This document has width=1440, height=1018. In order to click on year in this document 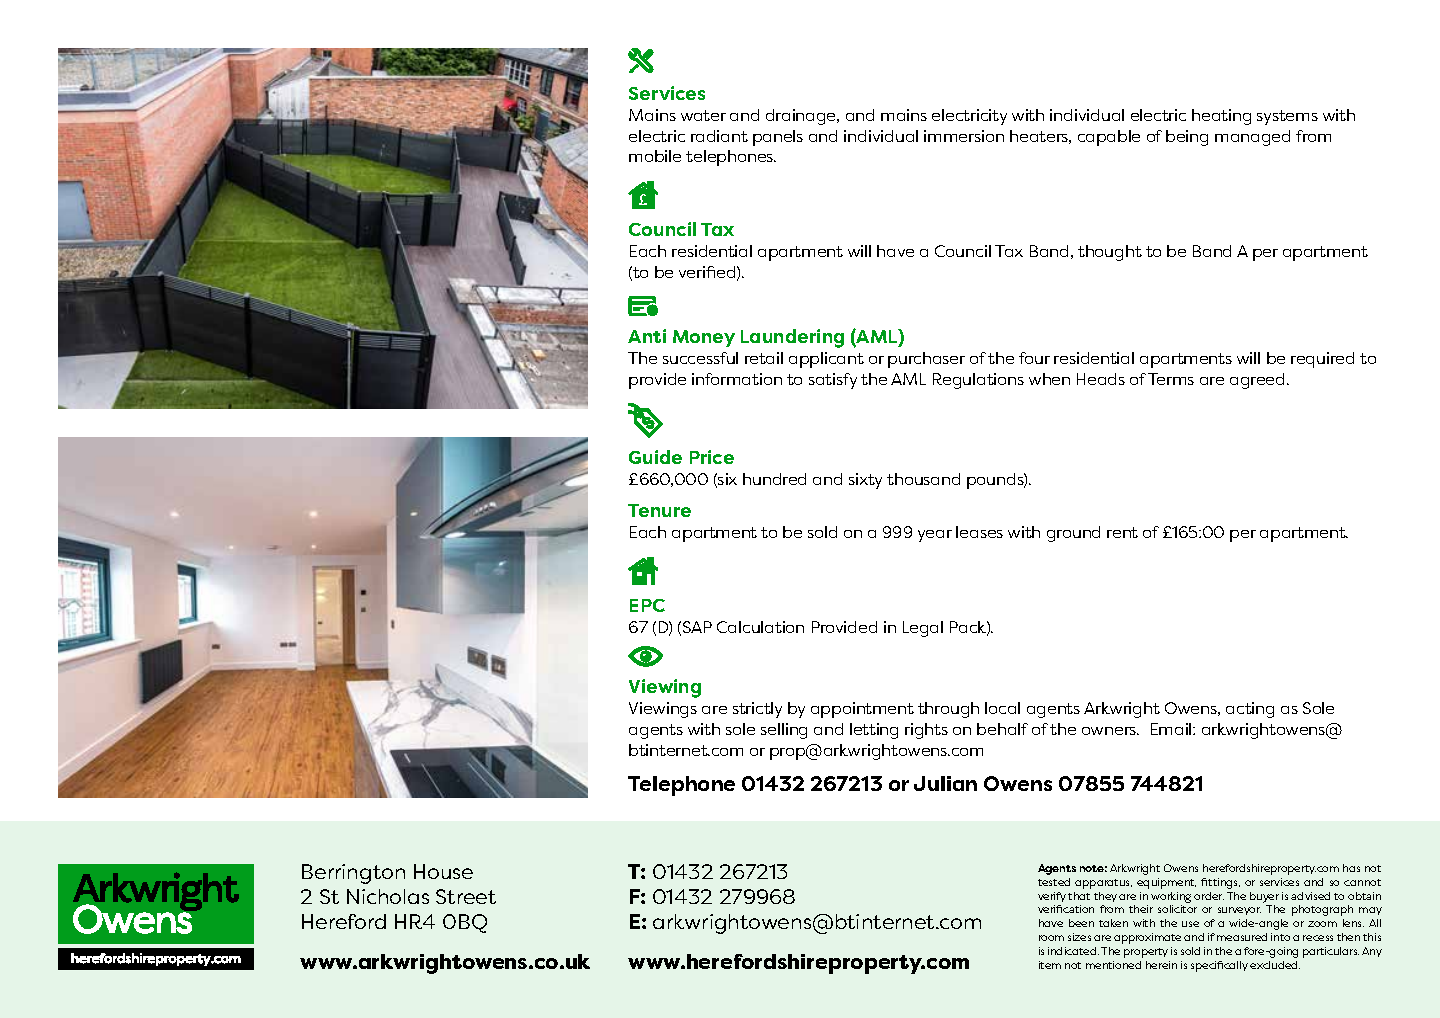, I will do `click(935, 536)`.
